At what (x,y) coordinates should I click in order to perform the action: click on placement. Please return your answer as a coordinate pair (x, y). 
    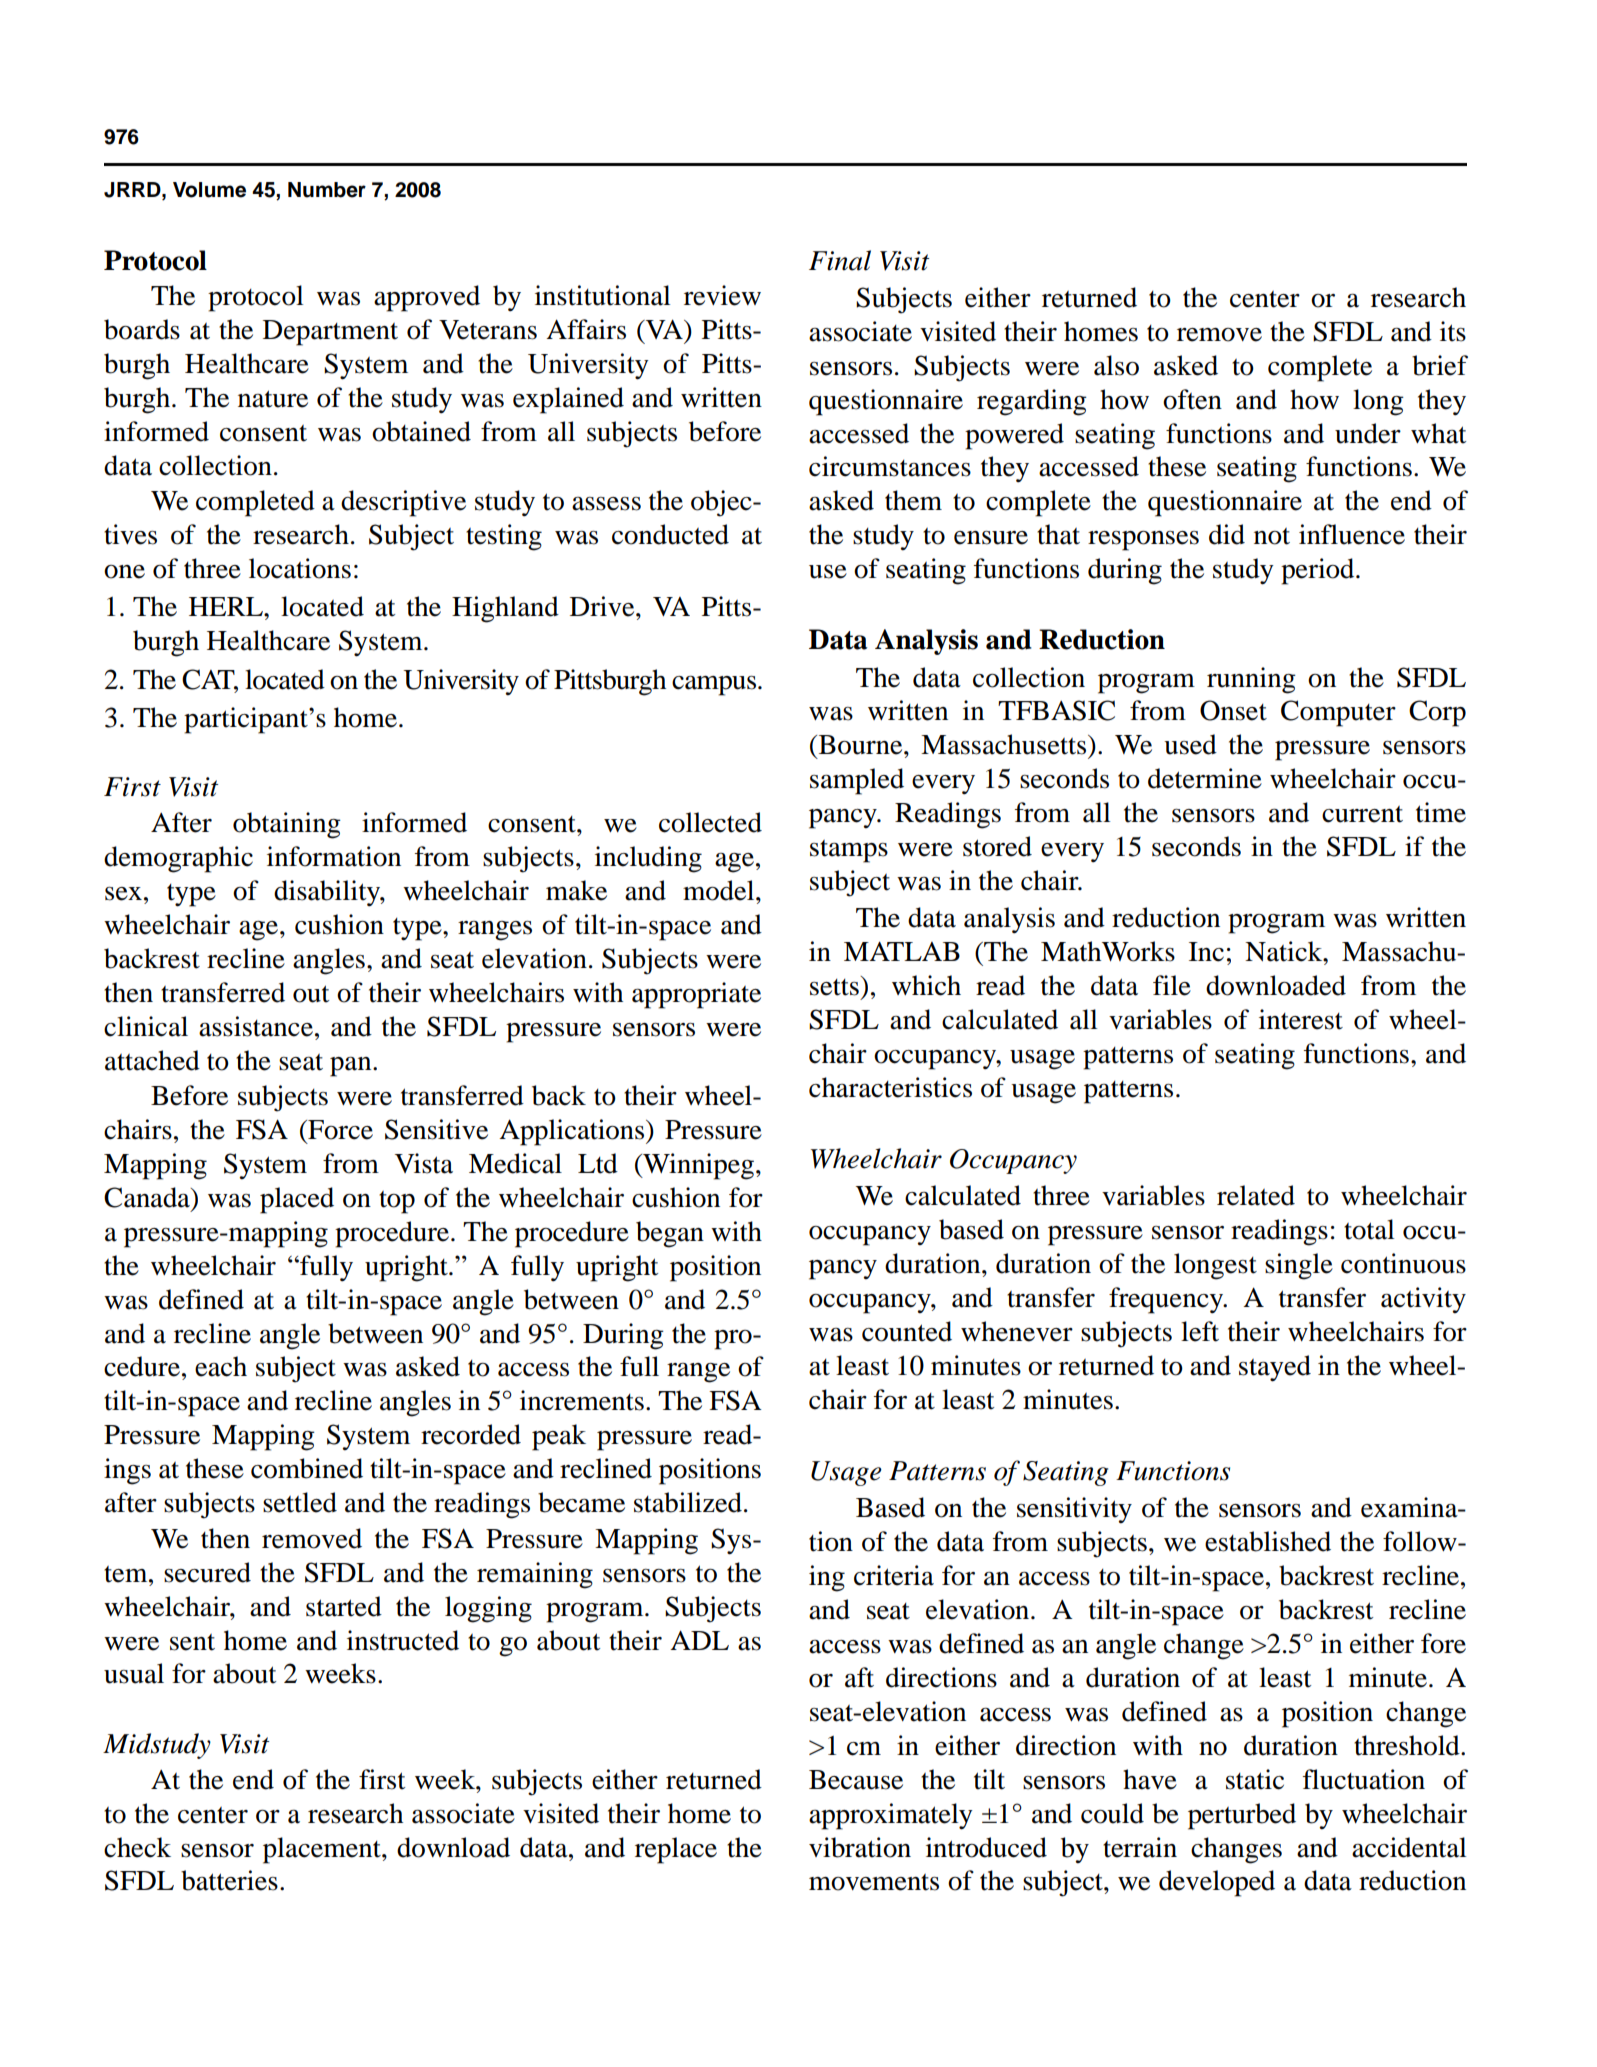
    Looking at the image, I should click on (323, 1850).
